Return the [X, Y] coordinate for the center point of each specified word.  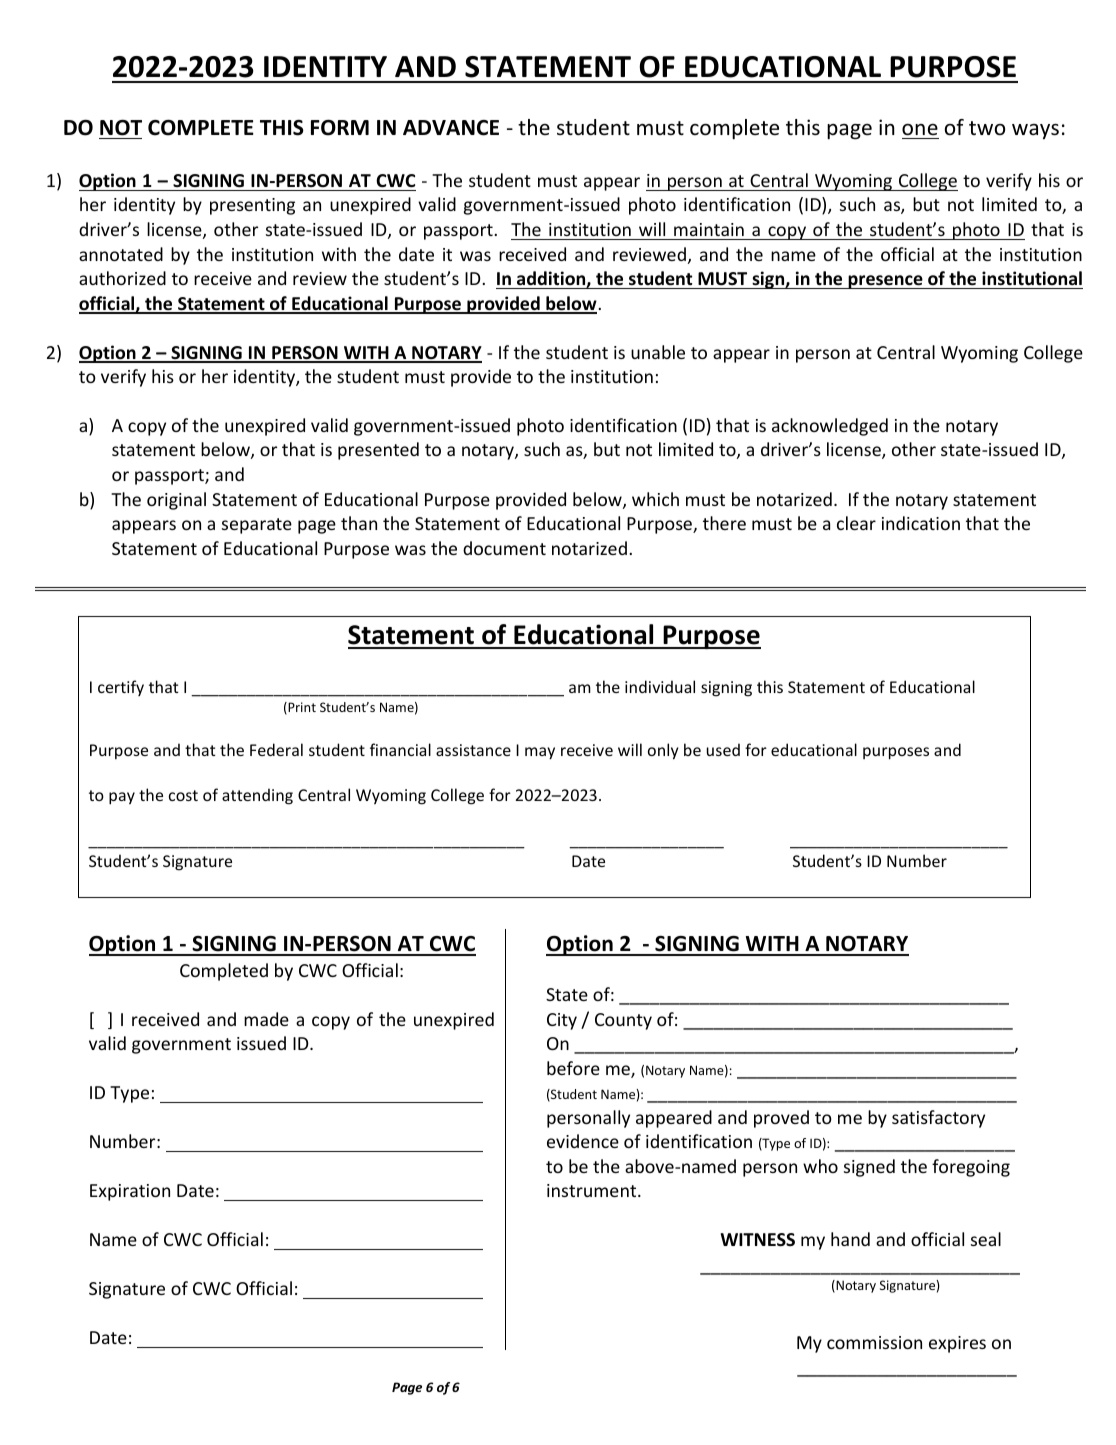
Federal [276, 749]
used [723, 749]
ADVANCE [451, 128]
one [920, 130]
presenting [252, 206]
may [540, 753]
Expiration [130, 1192]
